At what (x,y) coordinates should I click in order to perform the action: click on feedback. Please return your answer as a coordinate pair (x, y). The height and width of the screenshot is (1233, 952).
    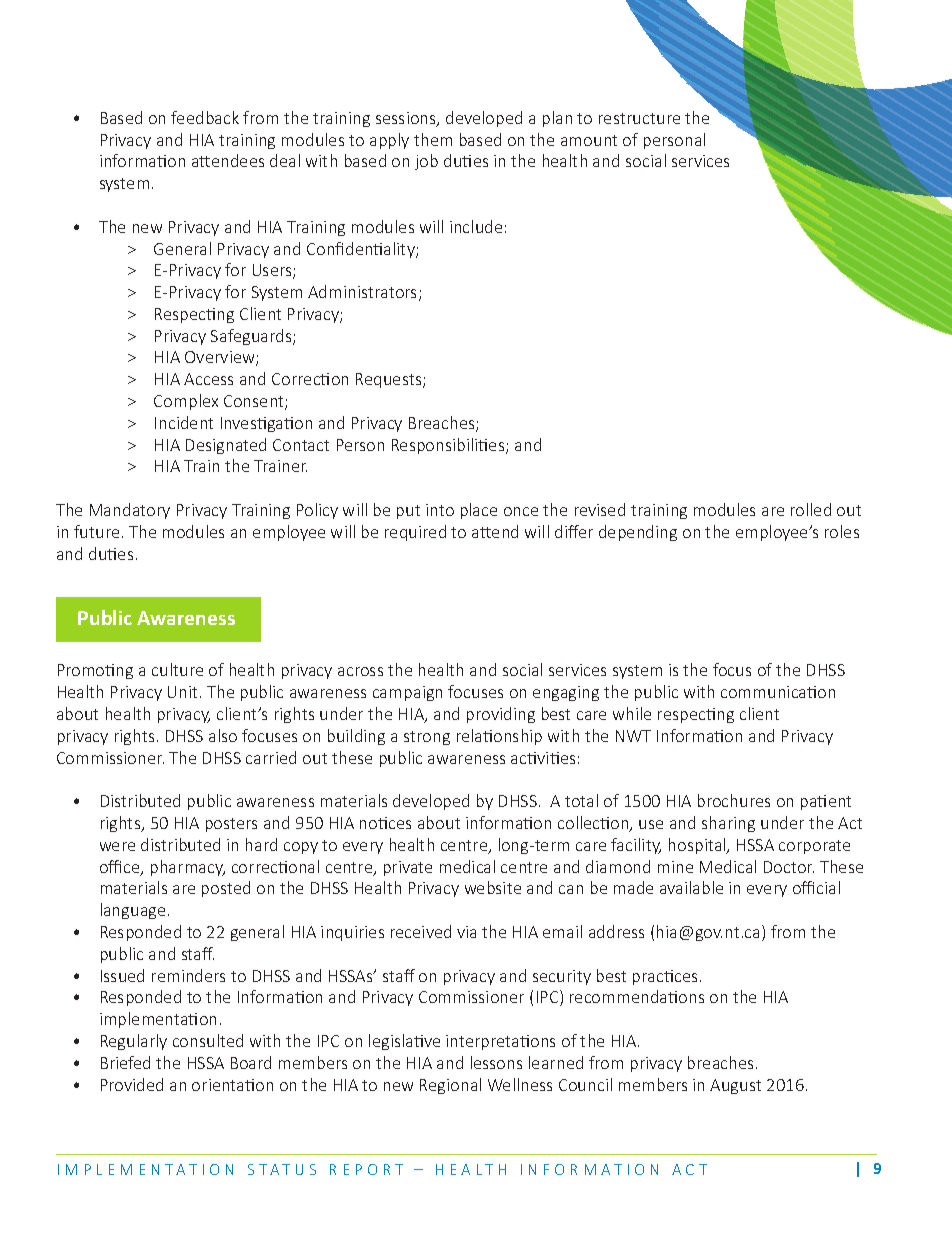
    Looking at the image, I should click on (205, 117).
